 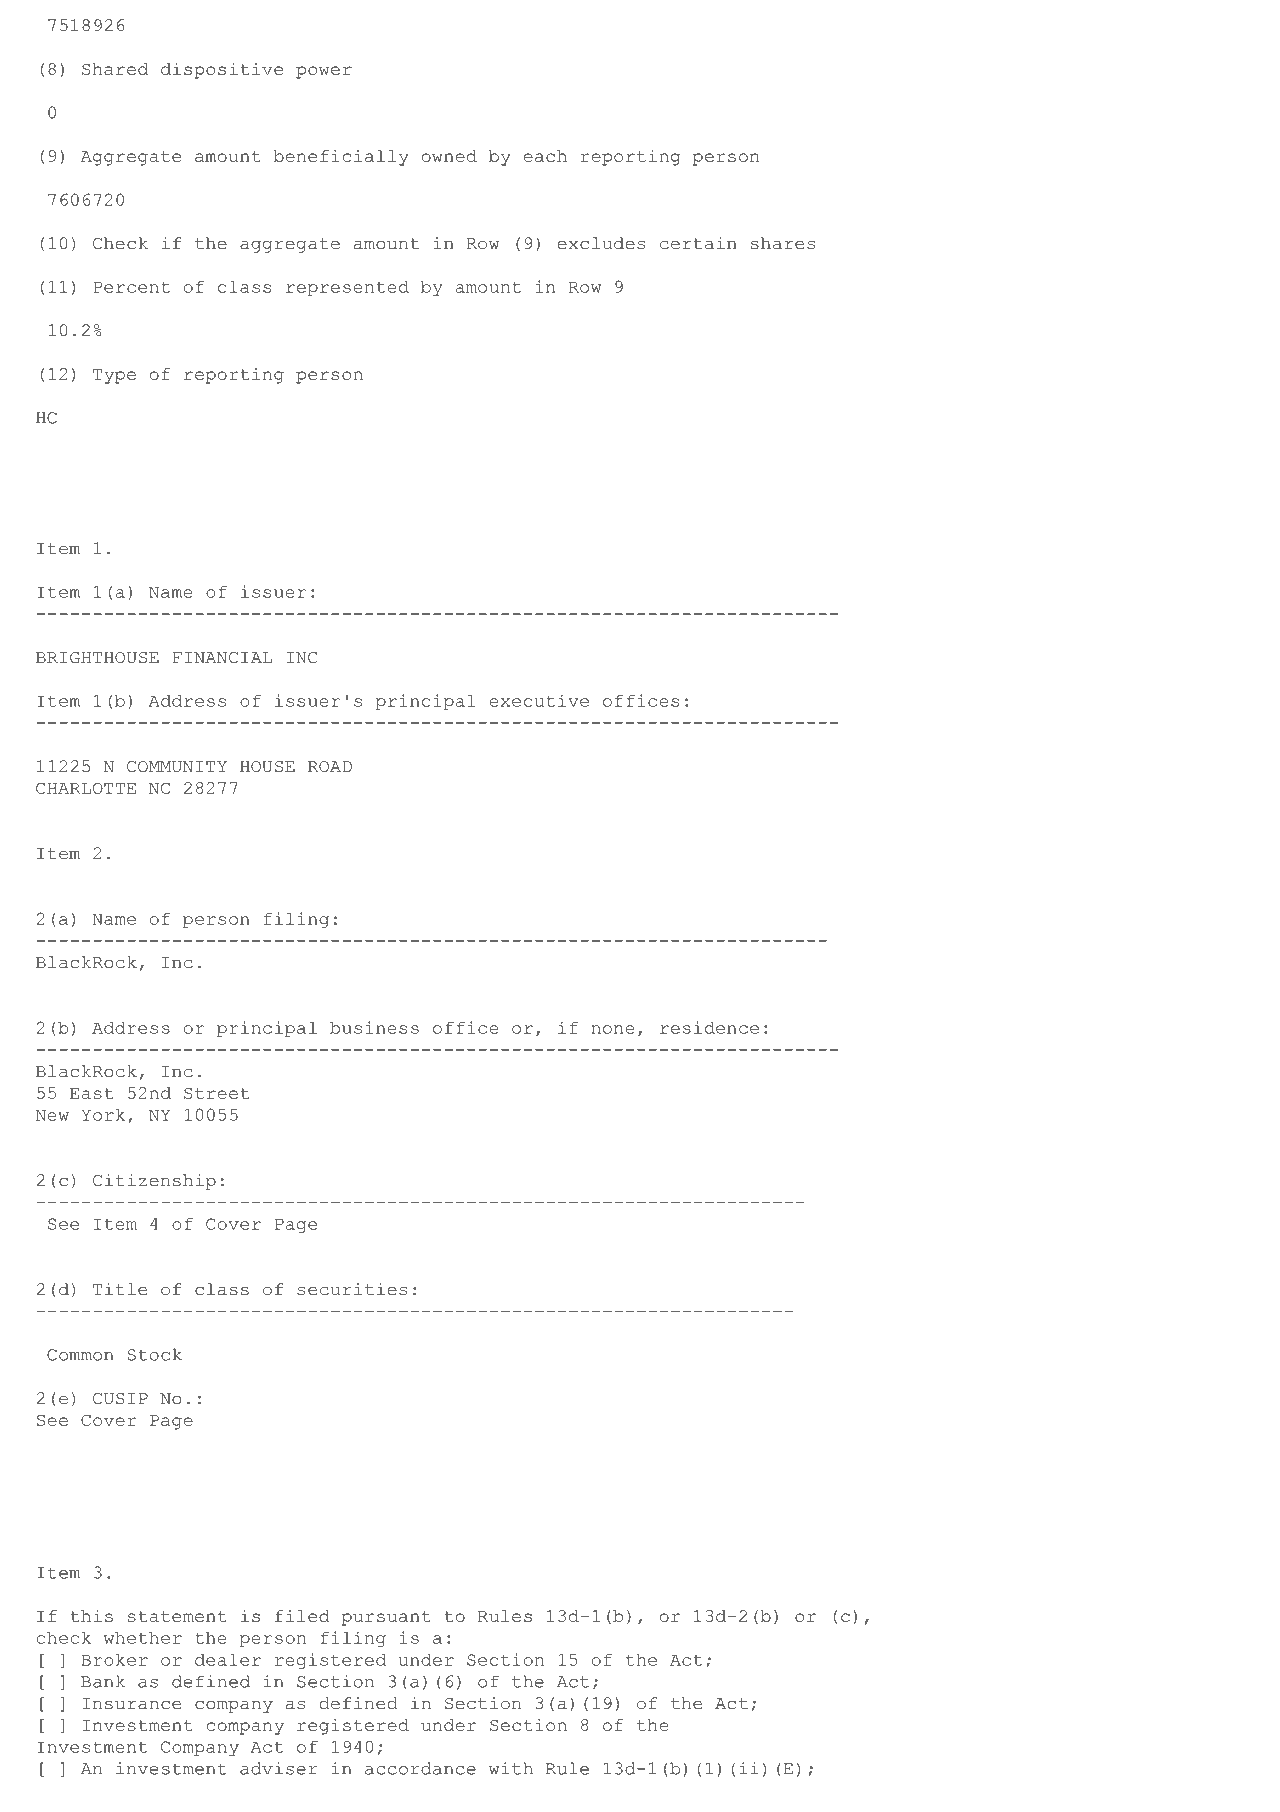 I want to click on Insurance, so click(x=131, y=1704).
